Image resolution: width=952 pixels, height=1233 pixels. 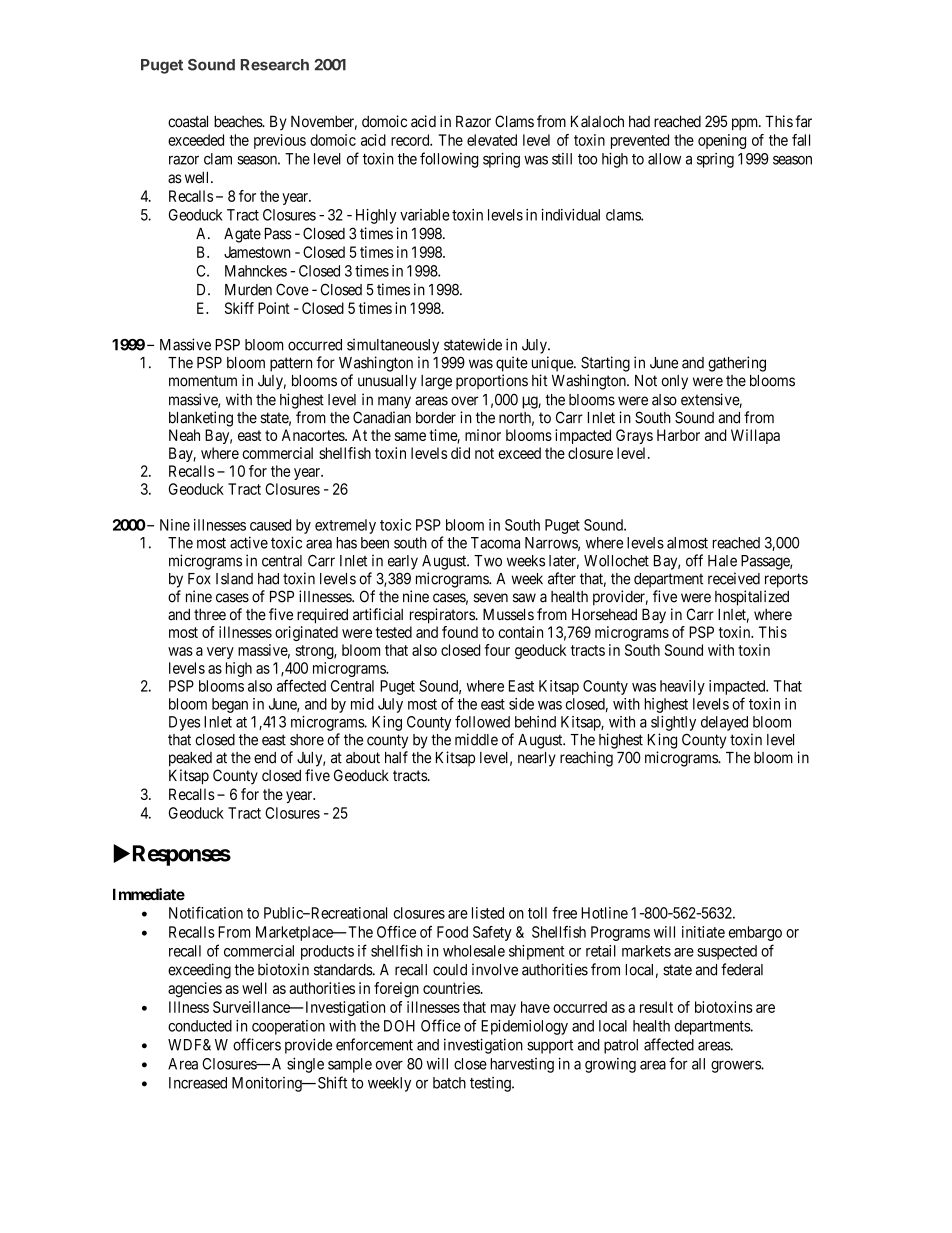 What do you see at coordinates (703, 932) in the image?
I see `initiate` at bounding box center [703, 932].
